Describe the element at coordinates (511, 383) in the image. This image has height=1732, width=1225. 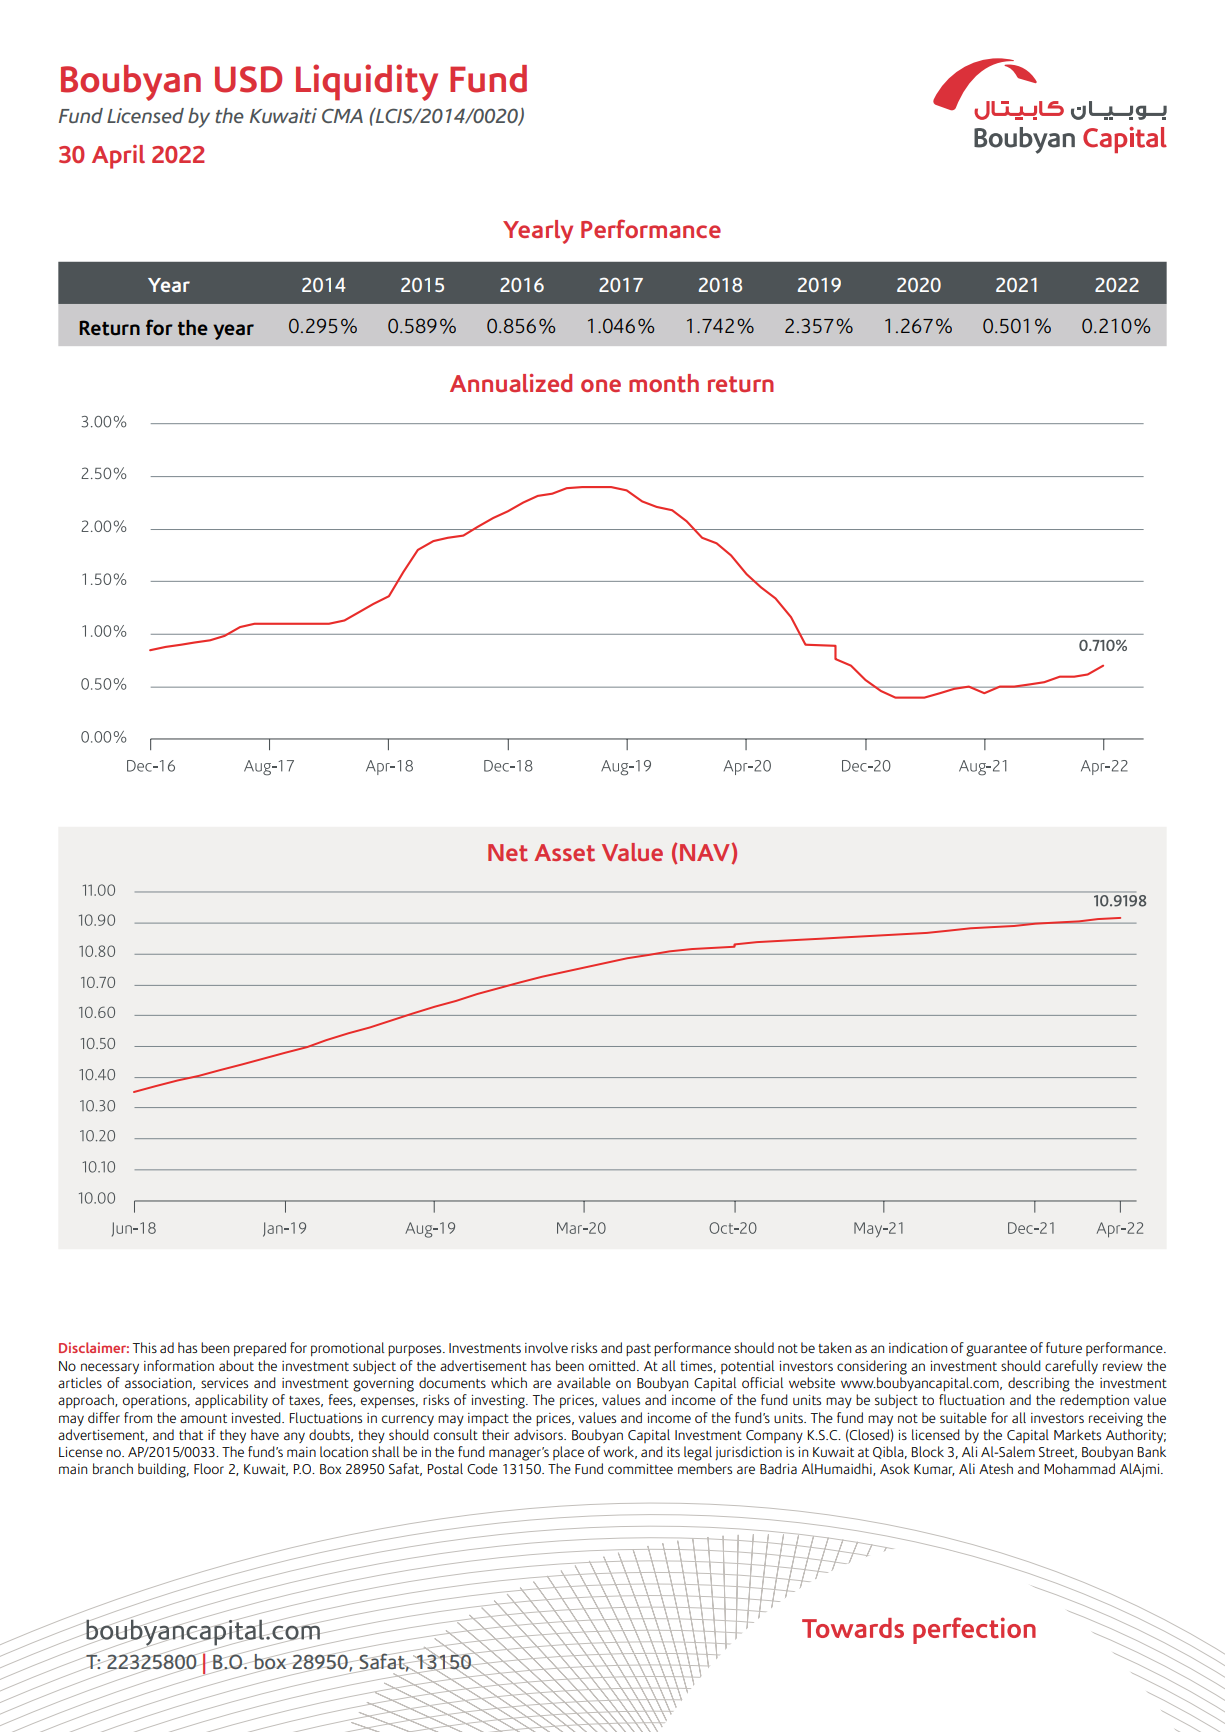
I see `Annualized` at that location.
